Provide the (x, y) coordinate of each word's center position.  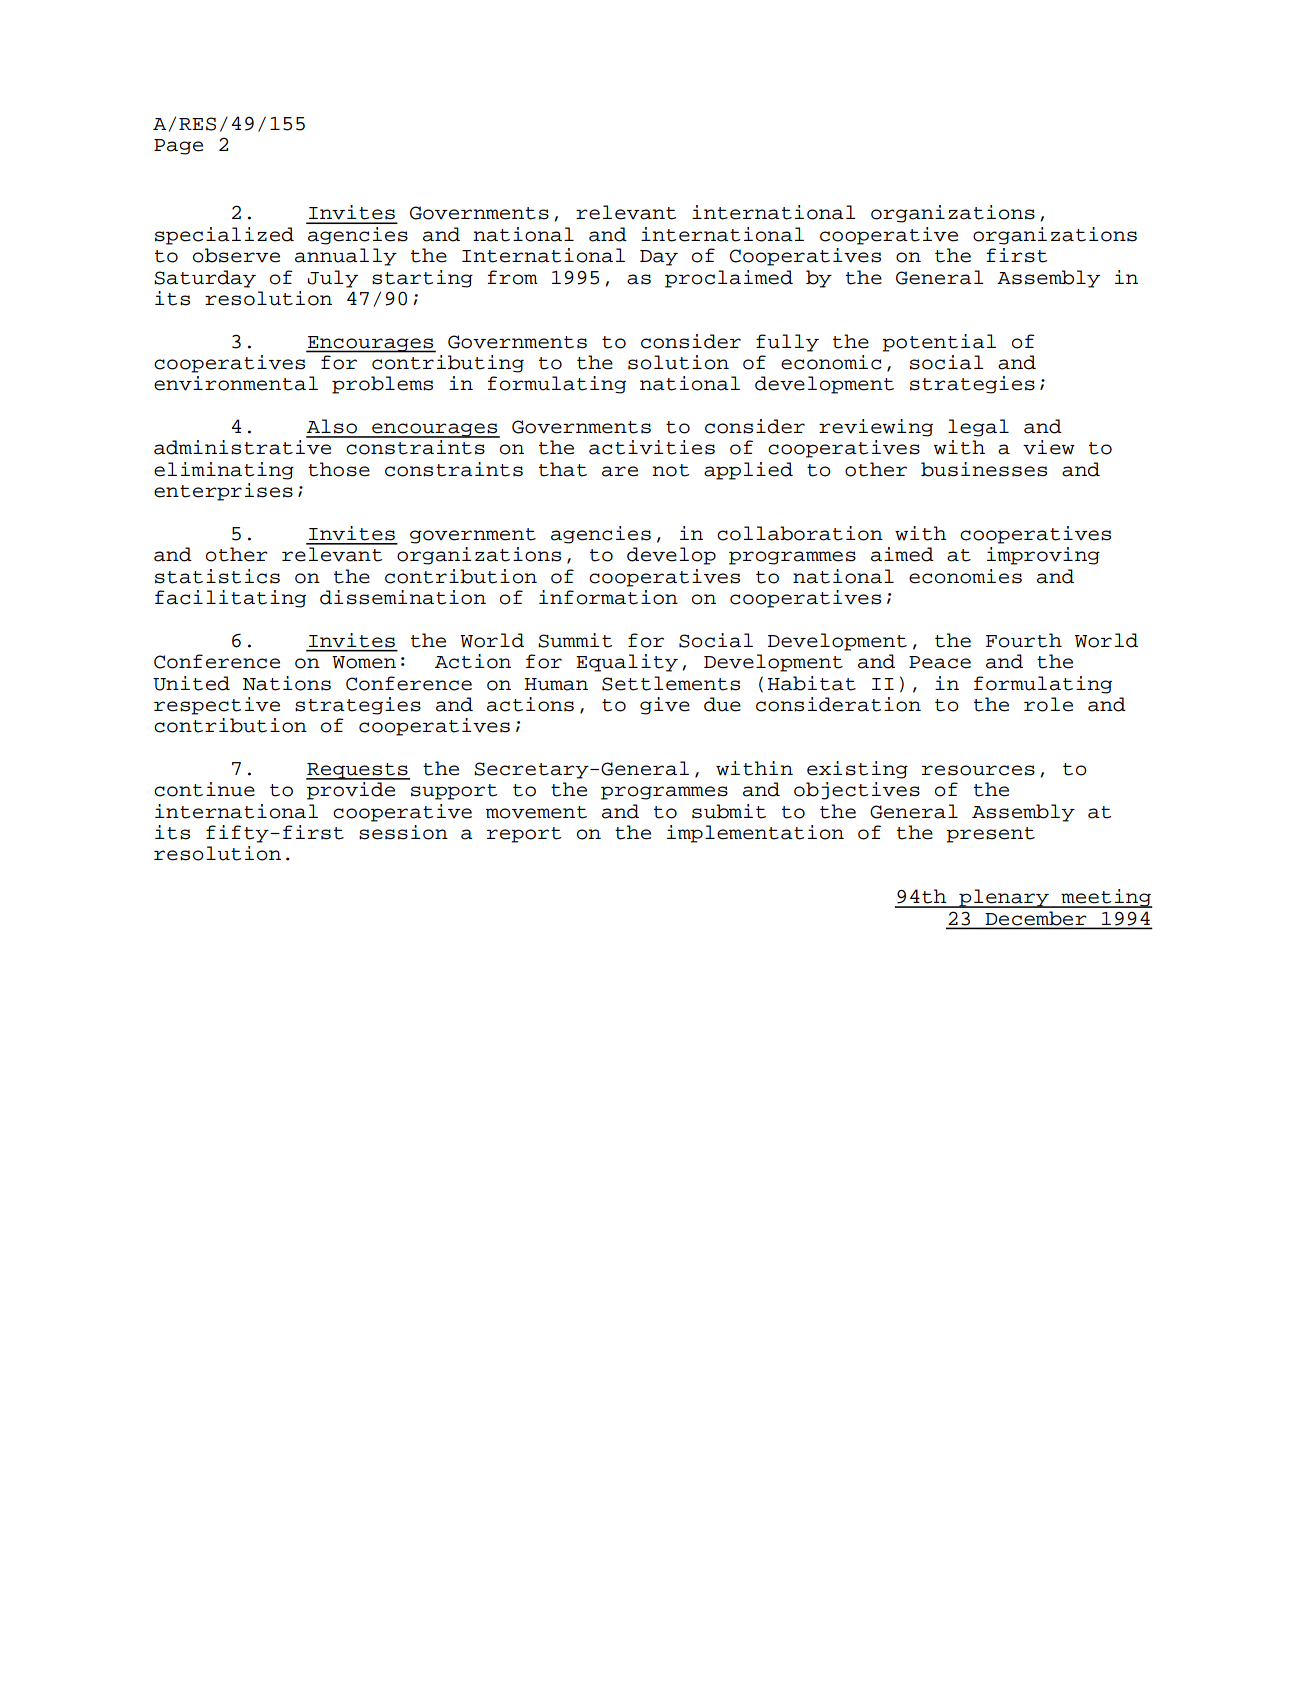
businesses (984, 469)
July (333, 279)
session (403, 832)
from (513, 277)
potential (939, 343)
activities (652, 447)
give (665, 706)
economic (831, 362)
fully (787, 343)
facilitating (230, 599)
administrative (242, 447)
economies (965, 576)
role (1048, 704)
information (608, 597)
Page (178, 147)
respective (217, 706)
